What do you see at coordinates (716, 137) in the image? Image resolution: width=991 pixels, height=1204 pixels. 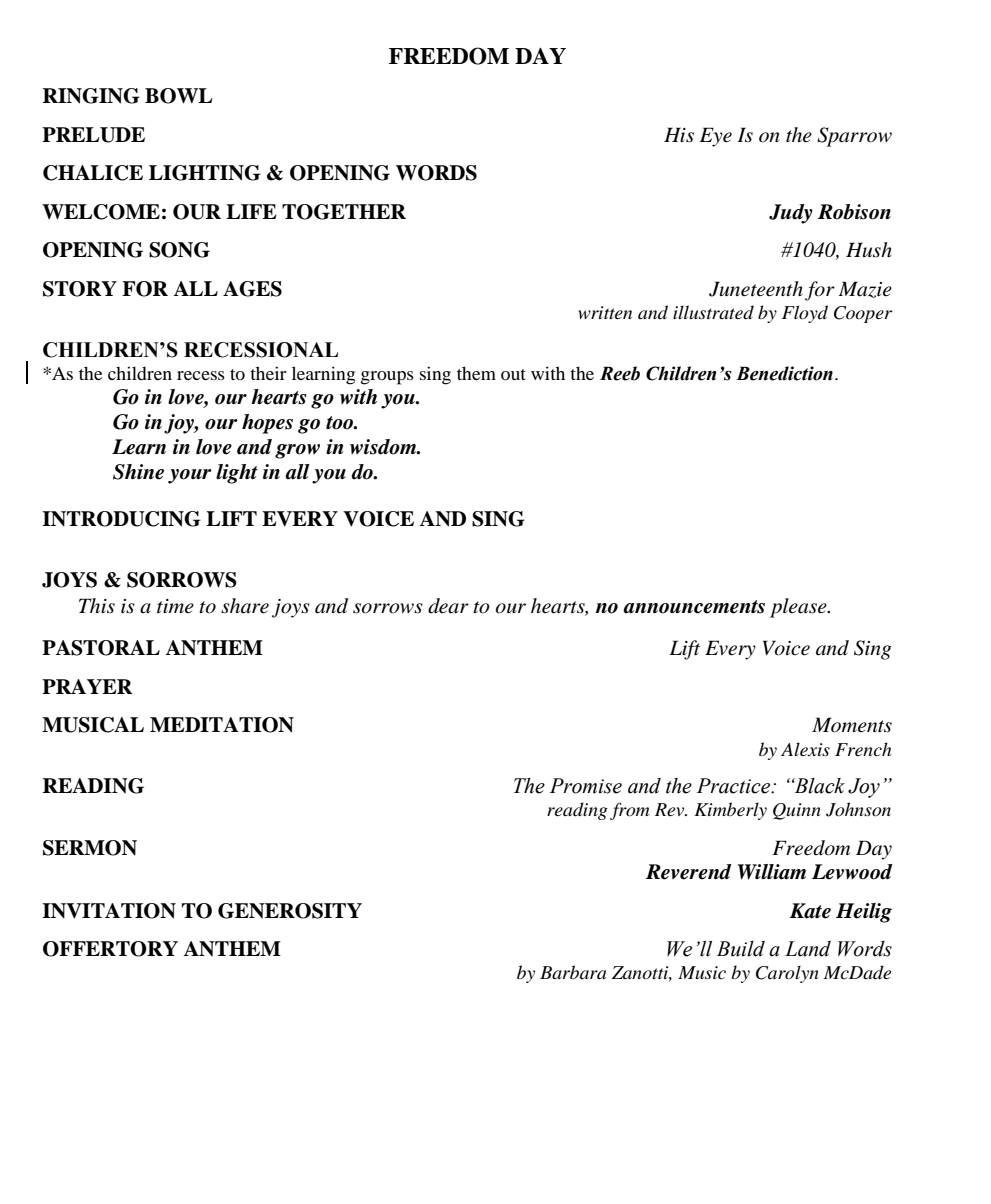 I see `Eye` at bounding box center [716, 137].
